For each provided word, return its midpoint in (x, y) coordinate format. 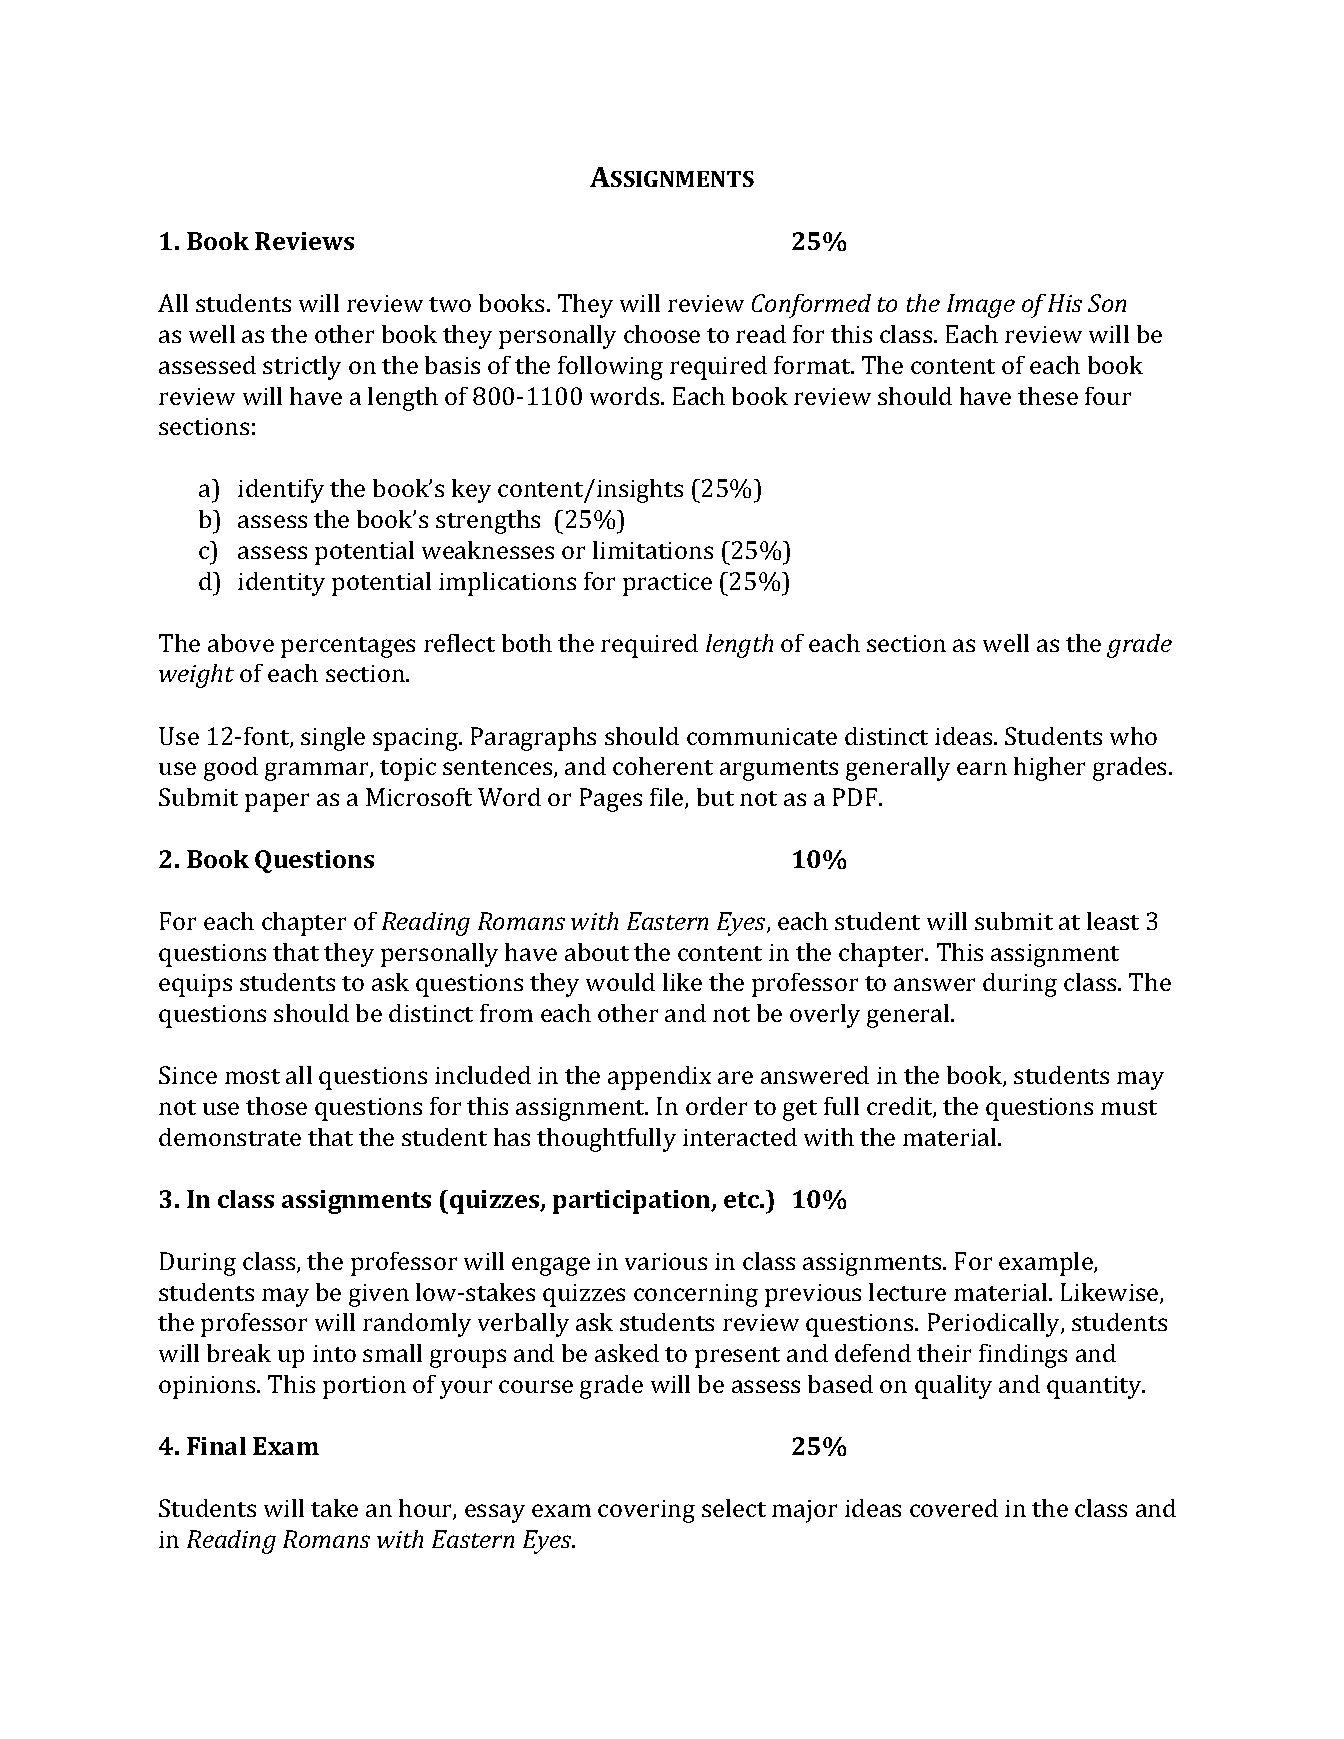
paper (277, 802)
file (668, 798)
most (252, 1076)
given (379, 1295)
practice (667, 584)
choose (662, 334)
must (1129, 1107)
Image (981, 306)
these (1048, 396)
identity (281, 584)
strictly (302, 368)
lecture (907, 1292)
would (620, 982)
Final (216, 1446)
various (666, 1261)
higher (1049, 769)
